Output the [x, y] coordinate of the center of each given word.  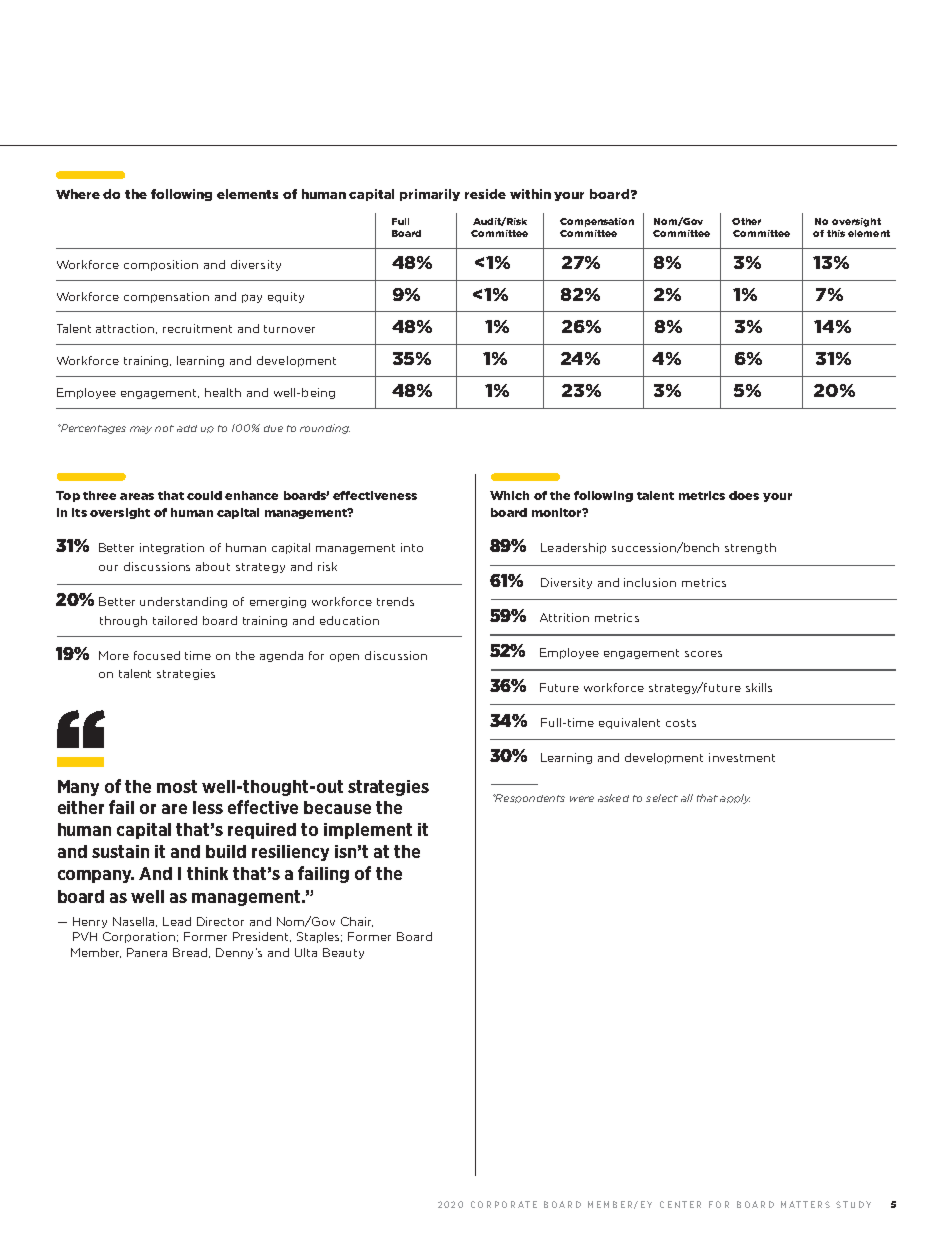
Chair [357, 922]
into [412, 547]
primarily [430, 195]
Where [78, 194]
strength [750, 548]
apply [735, 799]
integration [172, 548]
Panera [147, 952]
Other [746, 221]
